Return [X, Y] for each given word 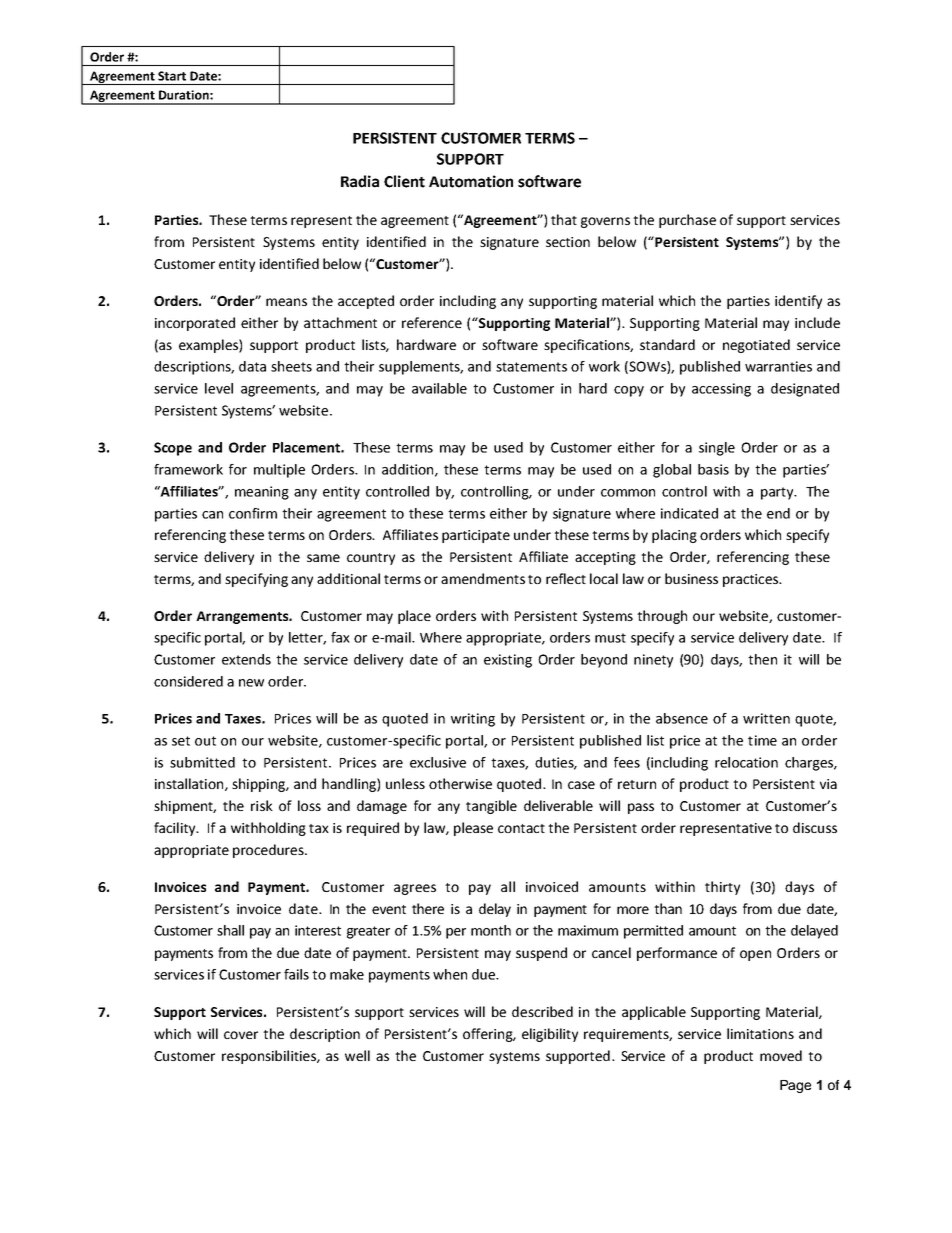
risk [262, 805]
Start [172, 76]
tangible [491, 807]
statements [531, 367]
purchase [687, 221]
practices [751, 580]
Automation [471, 181]
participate [476, 536]
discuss [815, 827]
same [323, 558]
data [252, 366]
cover [241, 1035]
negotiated [756, 346]
